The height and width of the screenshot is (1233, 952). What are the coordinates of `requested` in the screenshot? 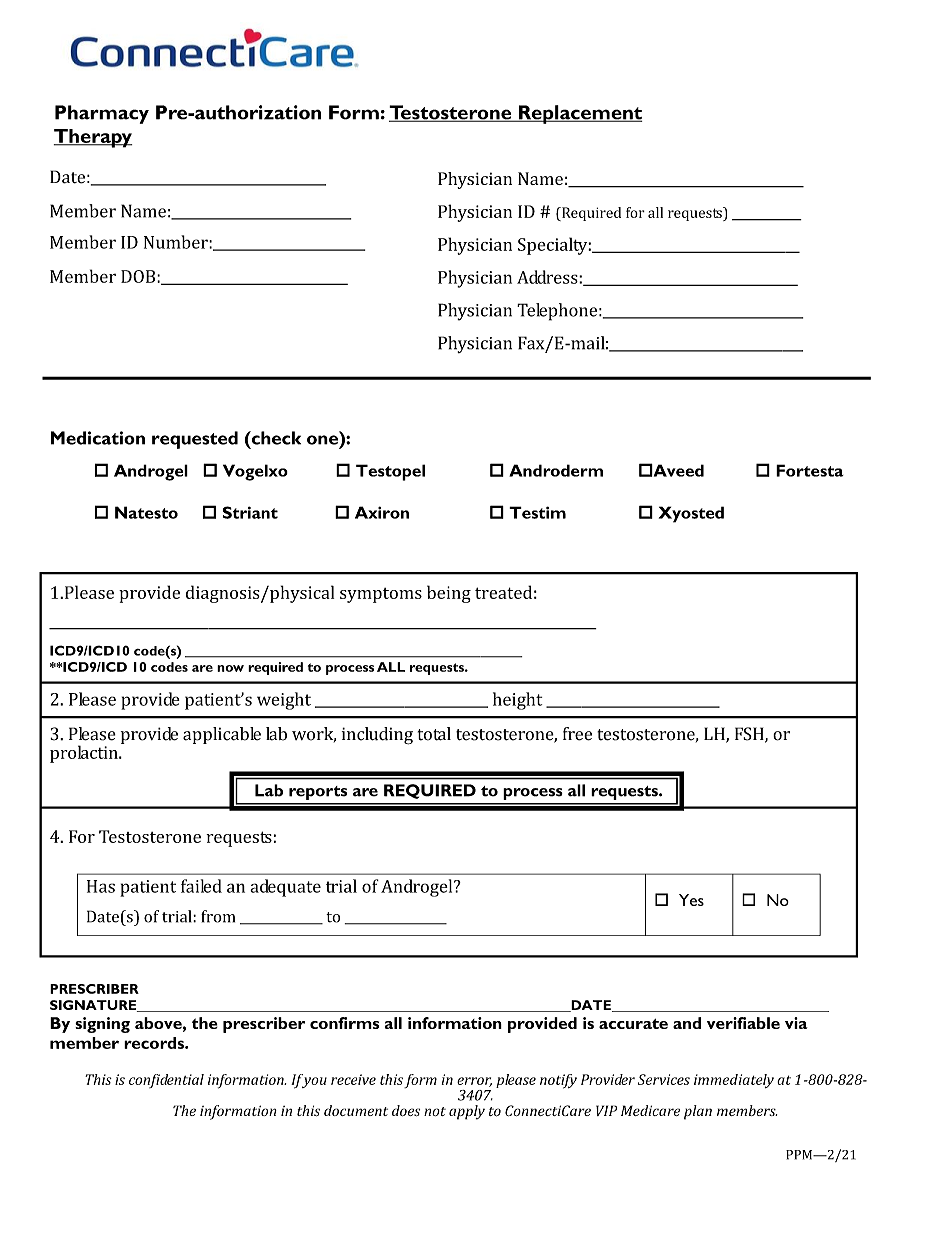 It's located at (195, 440).
